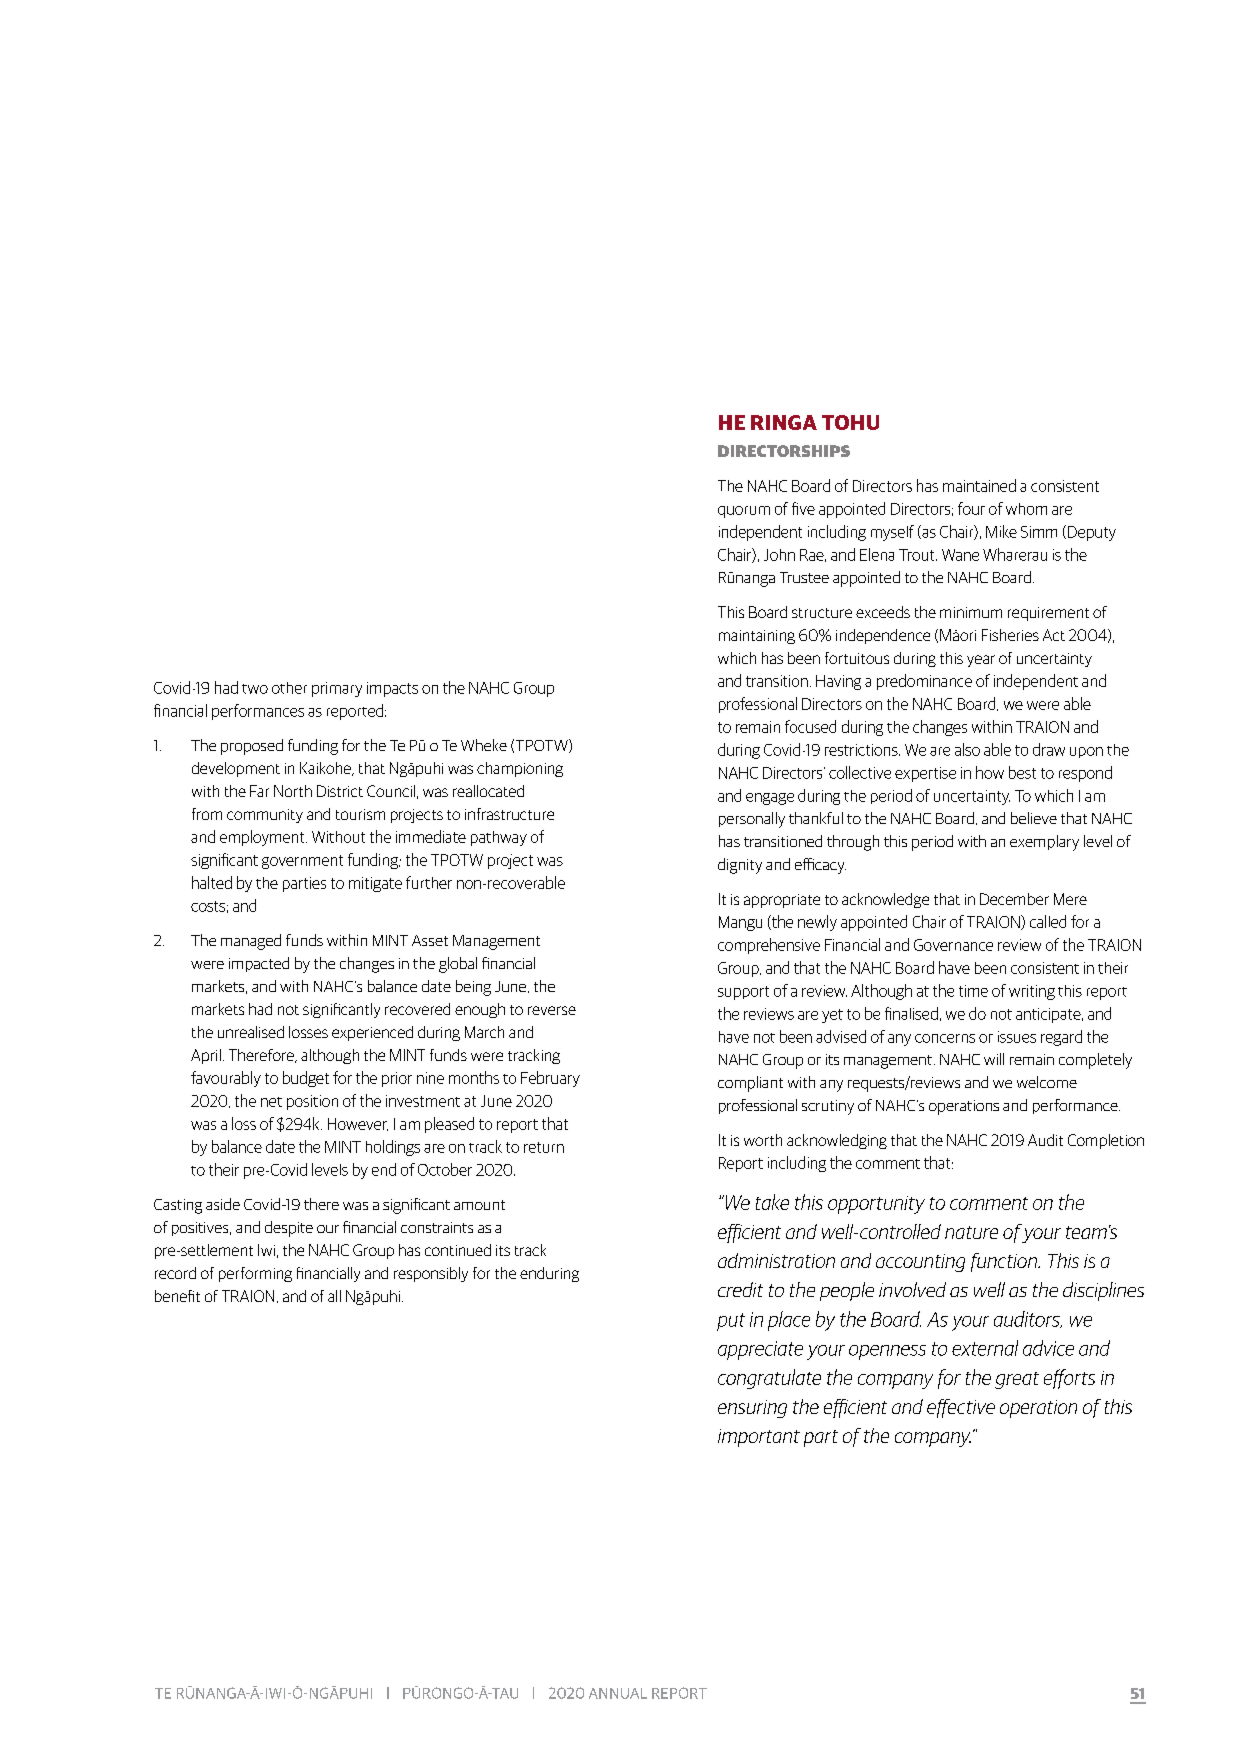 Image resolution: width=1240 pixels, height=1754 pixels. Describe the element at coordinates (759, 1438) in the document. I see `important` at that location.
